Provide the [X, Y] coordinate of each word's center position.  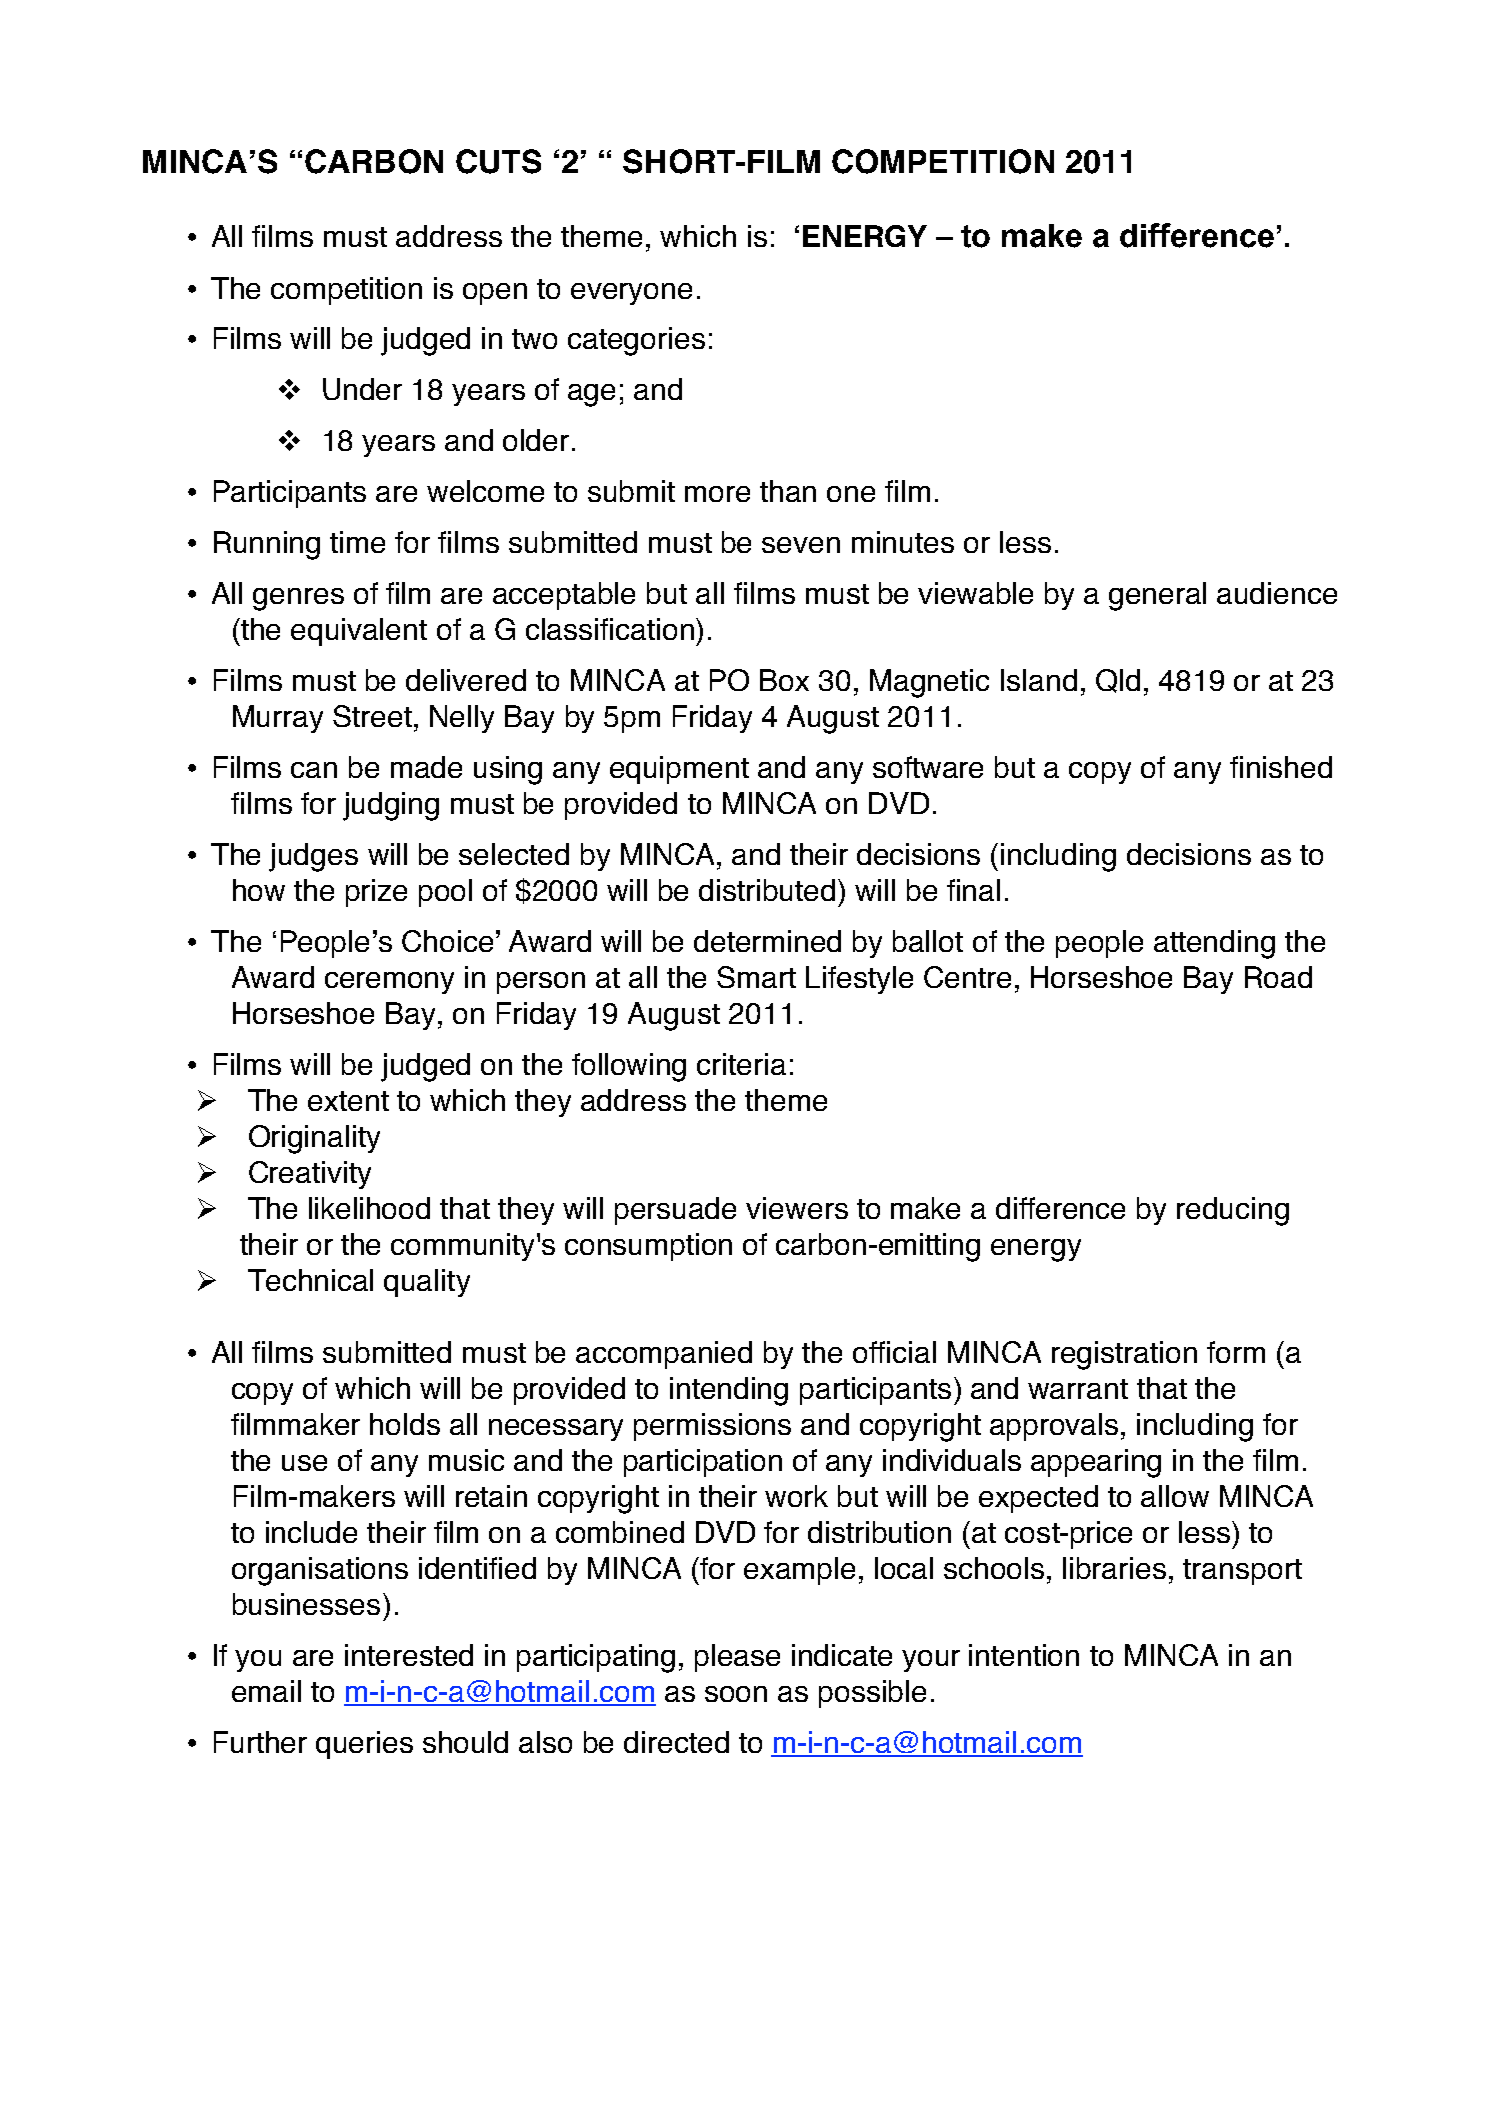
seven [801, 545]
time [357, 542]
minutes [903, 542]
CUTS [498, 161]
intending [729, 1391]
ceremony [389, 983]
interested [409, 1655]
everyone [631, 294]
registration [1124, 1355]
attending [1214, 944]
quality [427, 1283]
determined [767, 941]
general [1157, 596]
